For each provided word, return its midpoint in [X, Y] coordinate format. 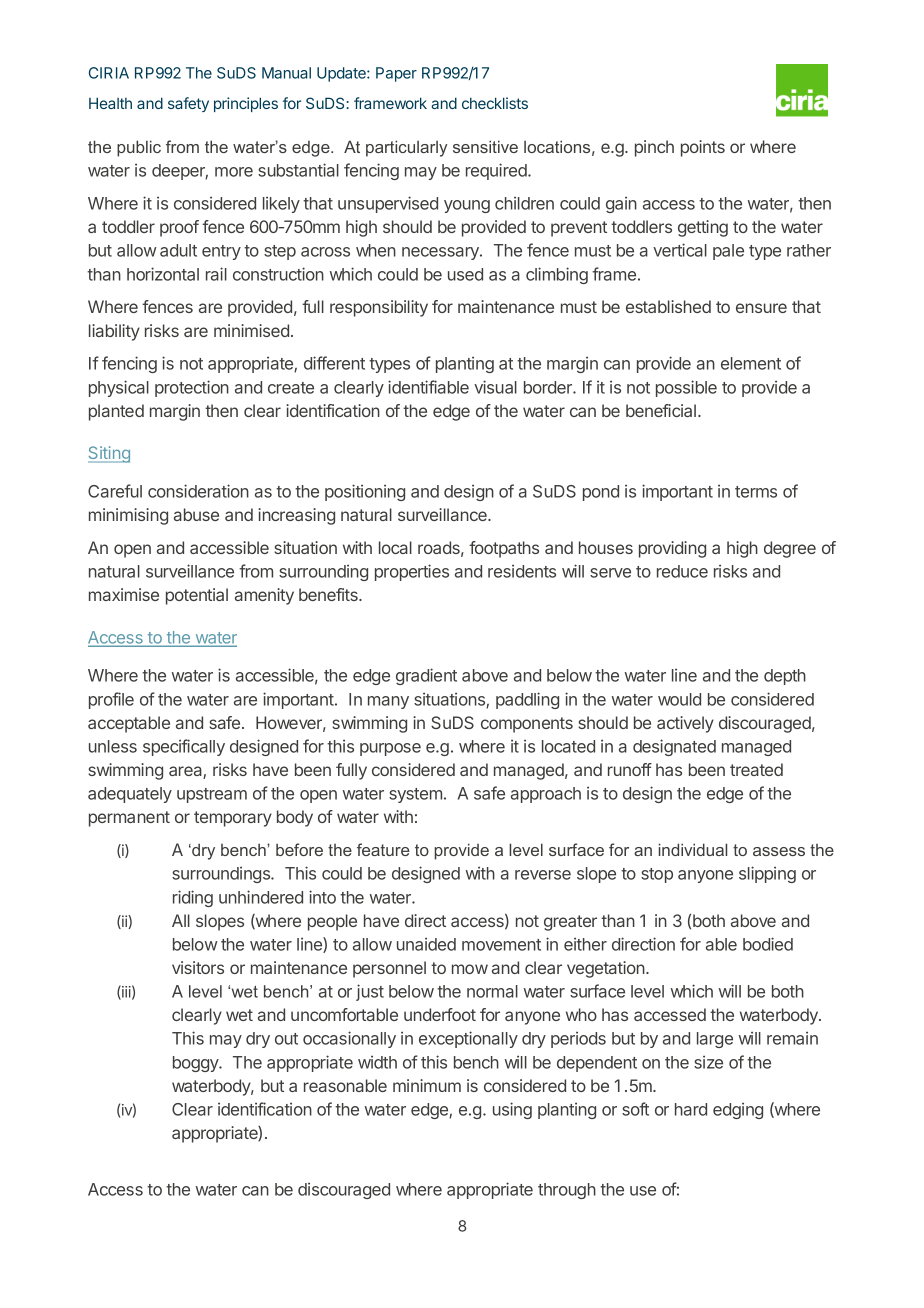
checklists [495, 103]
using [512, 1110]
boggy [197, 1064]
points [703, 148]
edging [738, 1111]
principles [246, 104]
